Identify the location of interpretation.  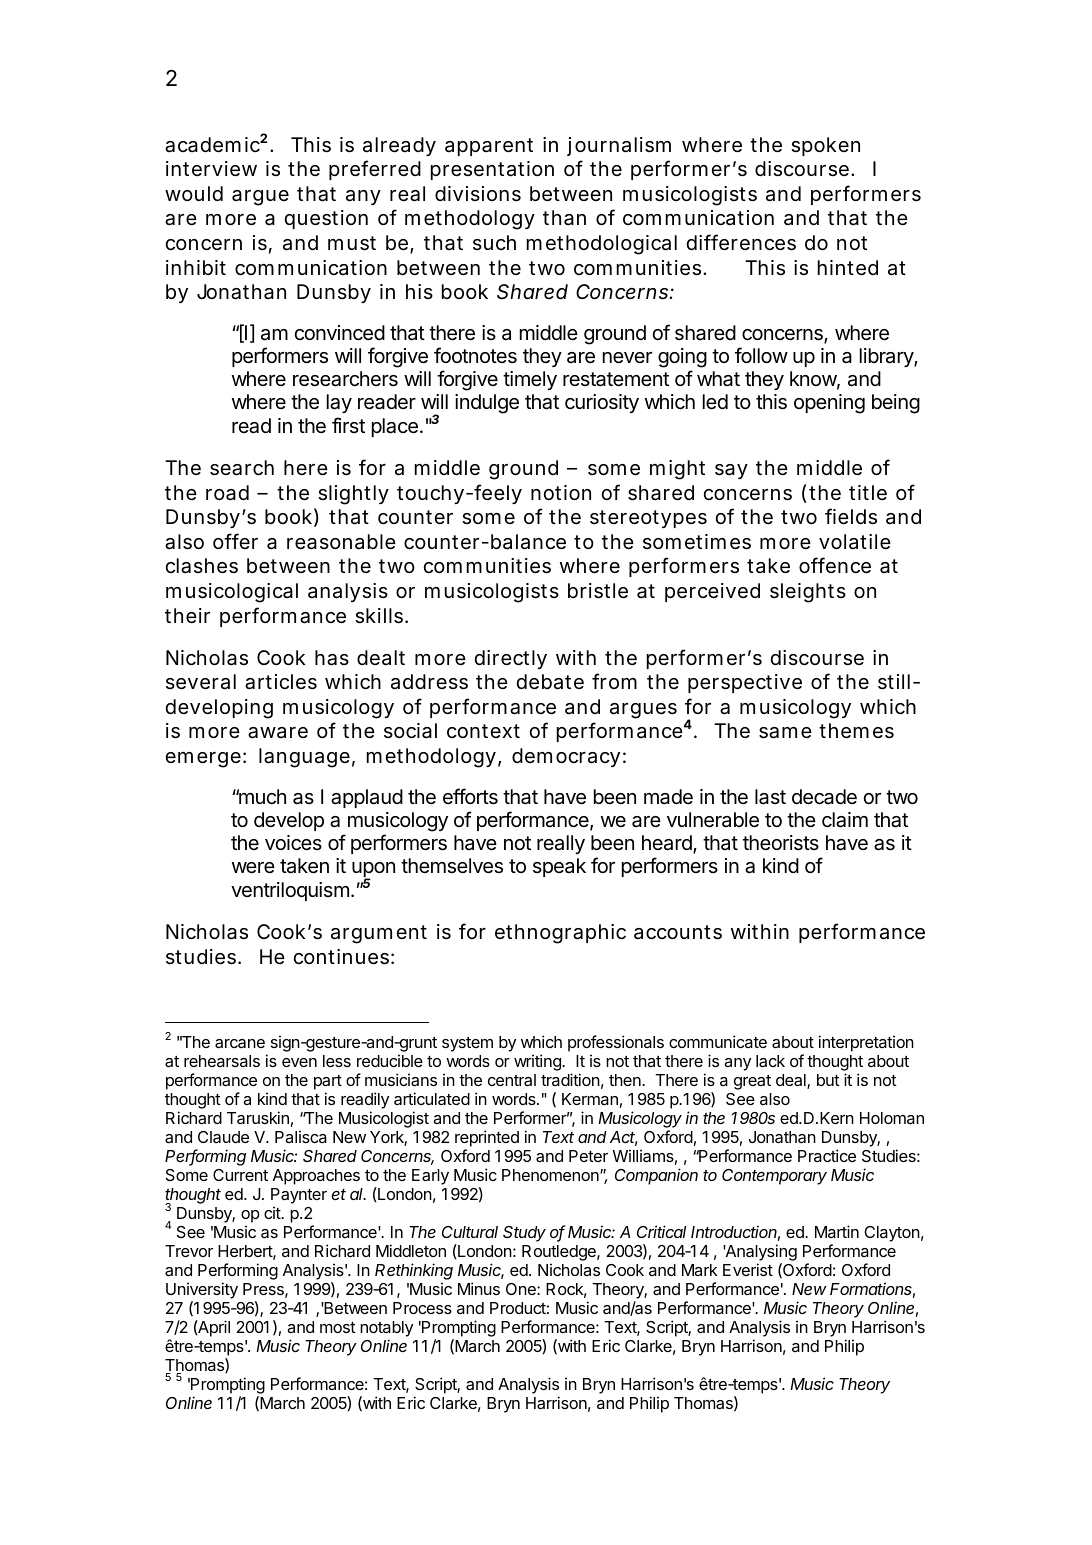
(866, 1043).
